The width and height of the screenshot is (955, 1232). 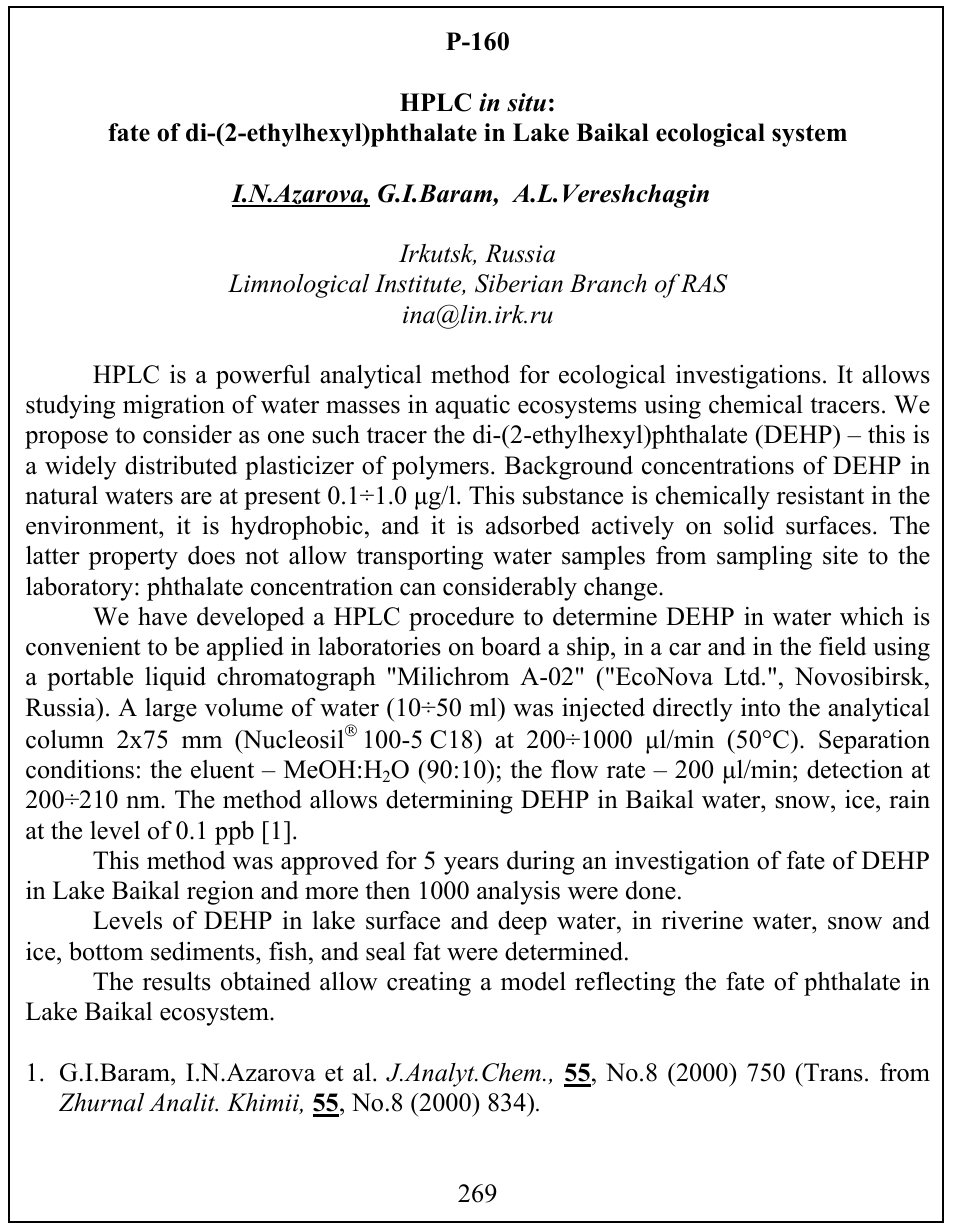 What do you see at coordinates (526, 102) in the screenshot?
I see `situ` at bounding box center [526, 102].
